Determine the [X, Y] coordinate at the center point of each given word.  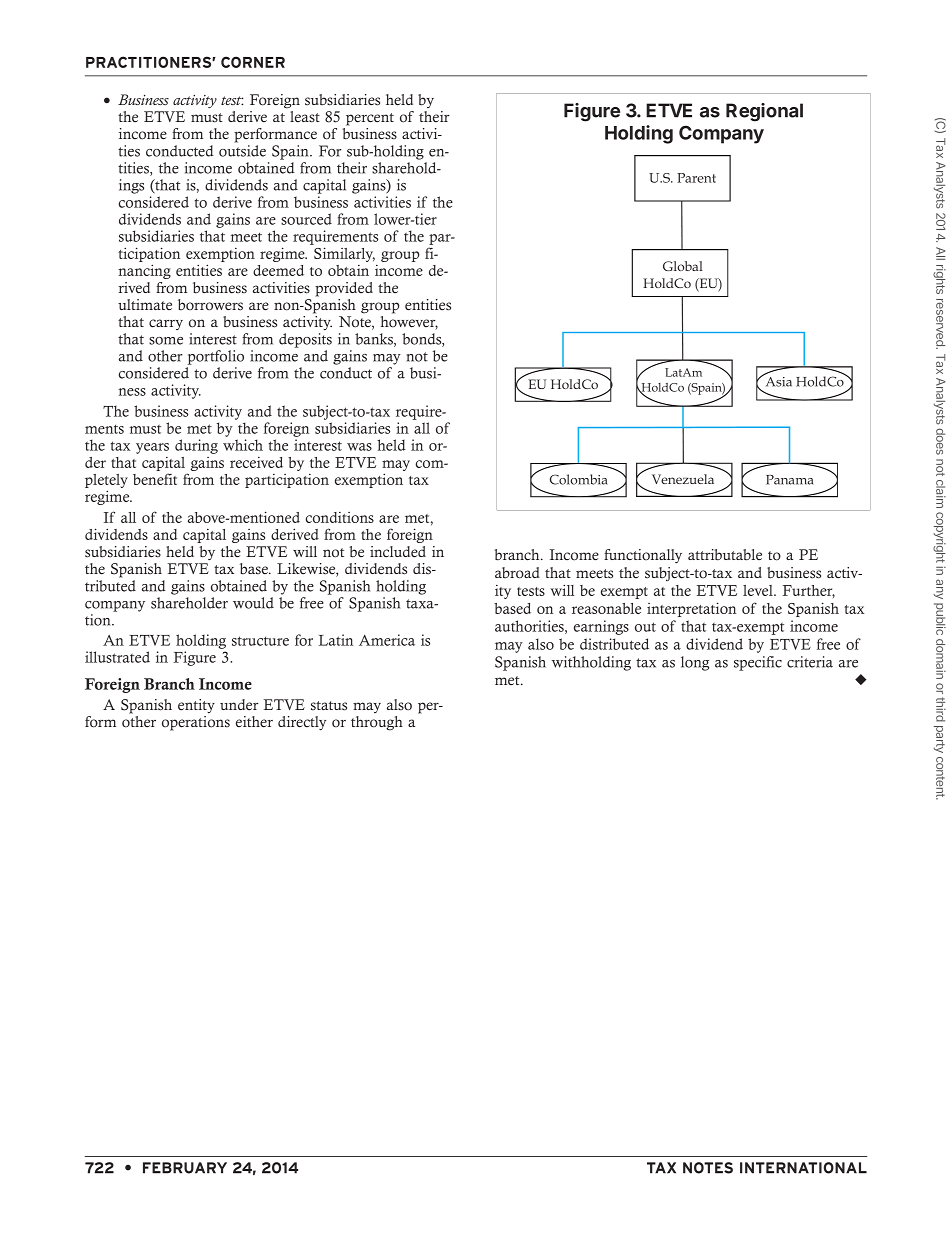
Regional [764, 112]
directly [302, 723]
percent [370, 119]
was [359, 447]
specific [758, 663]
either [254, 722]
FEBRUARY [185, 1168]
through [377, 723]
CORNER [253, 62]
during [196, 446]
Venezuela [683, 479]
